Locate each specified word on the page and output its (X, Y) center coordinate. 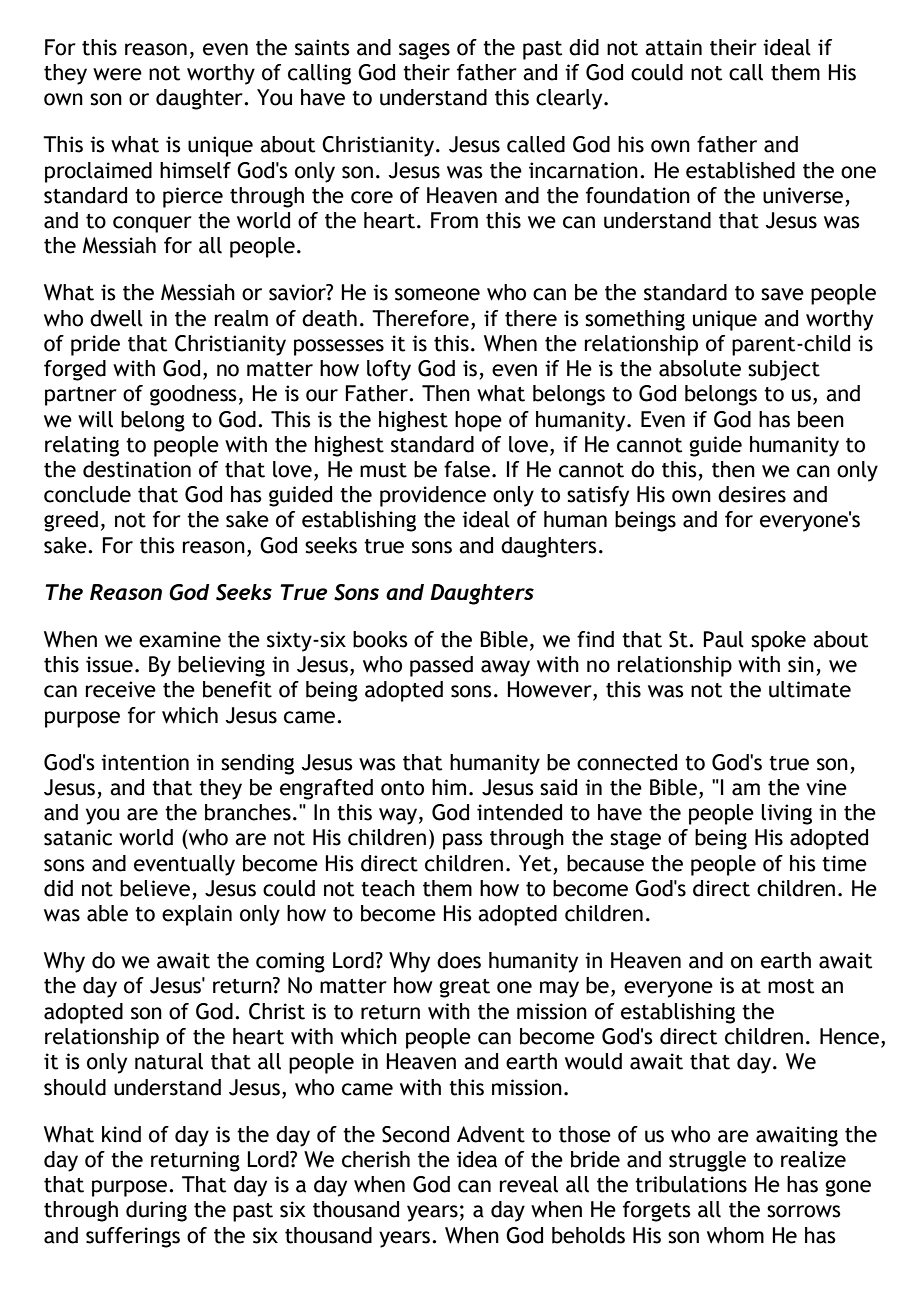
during (156, 1211)
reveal (528, 1184)
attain (673, 47)
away (505, 668)
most (791, 986)
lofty (389, 370)
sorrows (804, 1211)
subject (784, 370)
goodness (193, 395)
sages (424, 51)
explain (197, 915)
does (459, 960)
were (117, 74)
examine (180, 639)
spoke (778, 641)
